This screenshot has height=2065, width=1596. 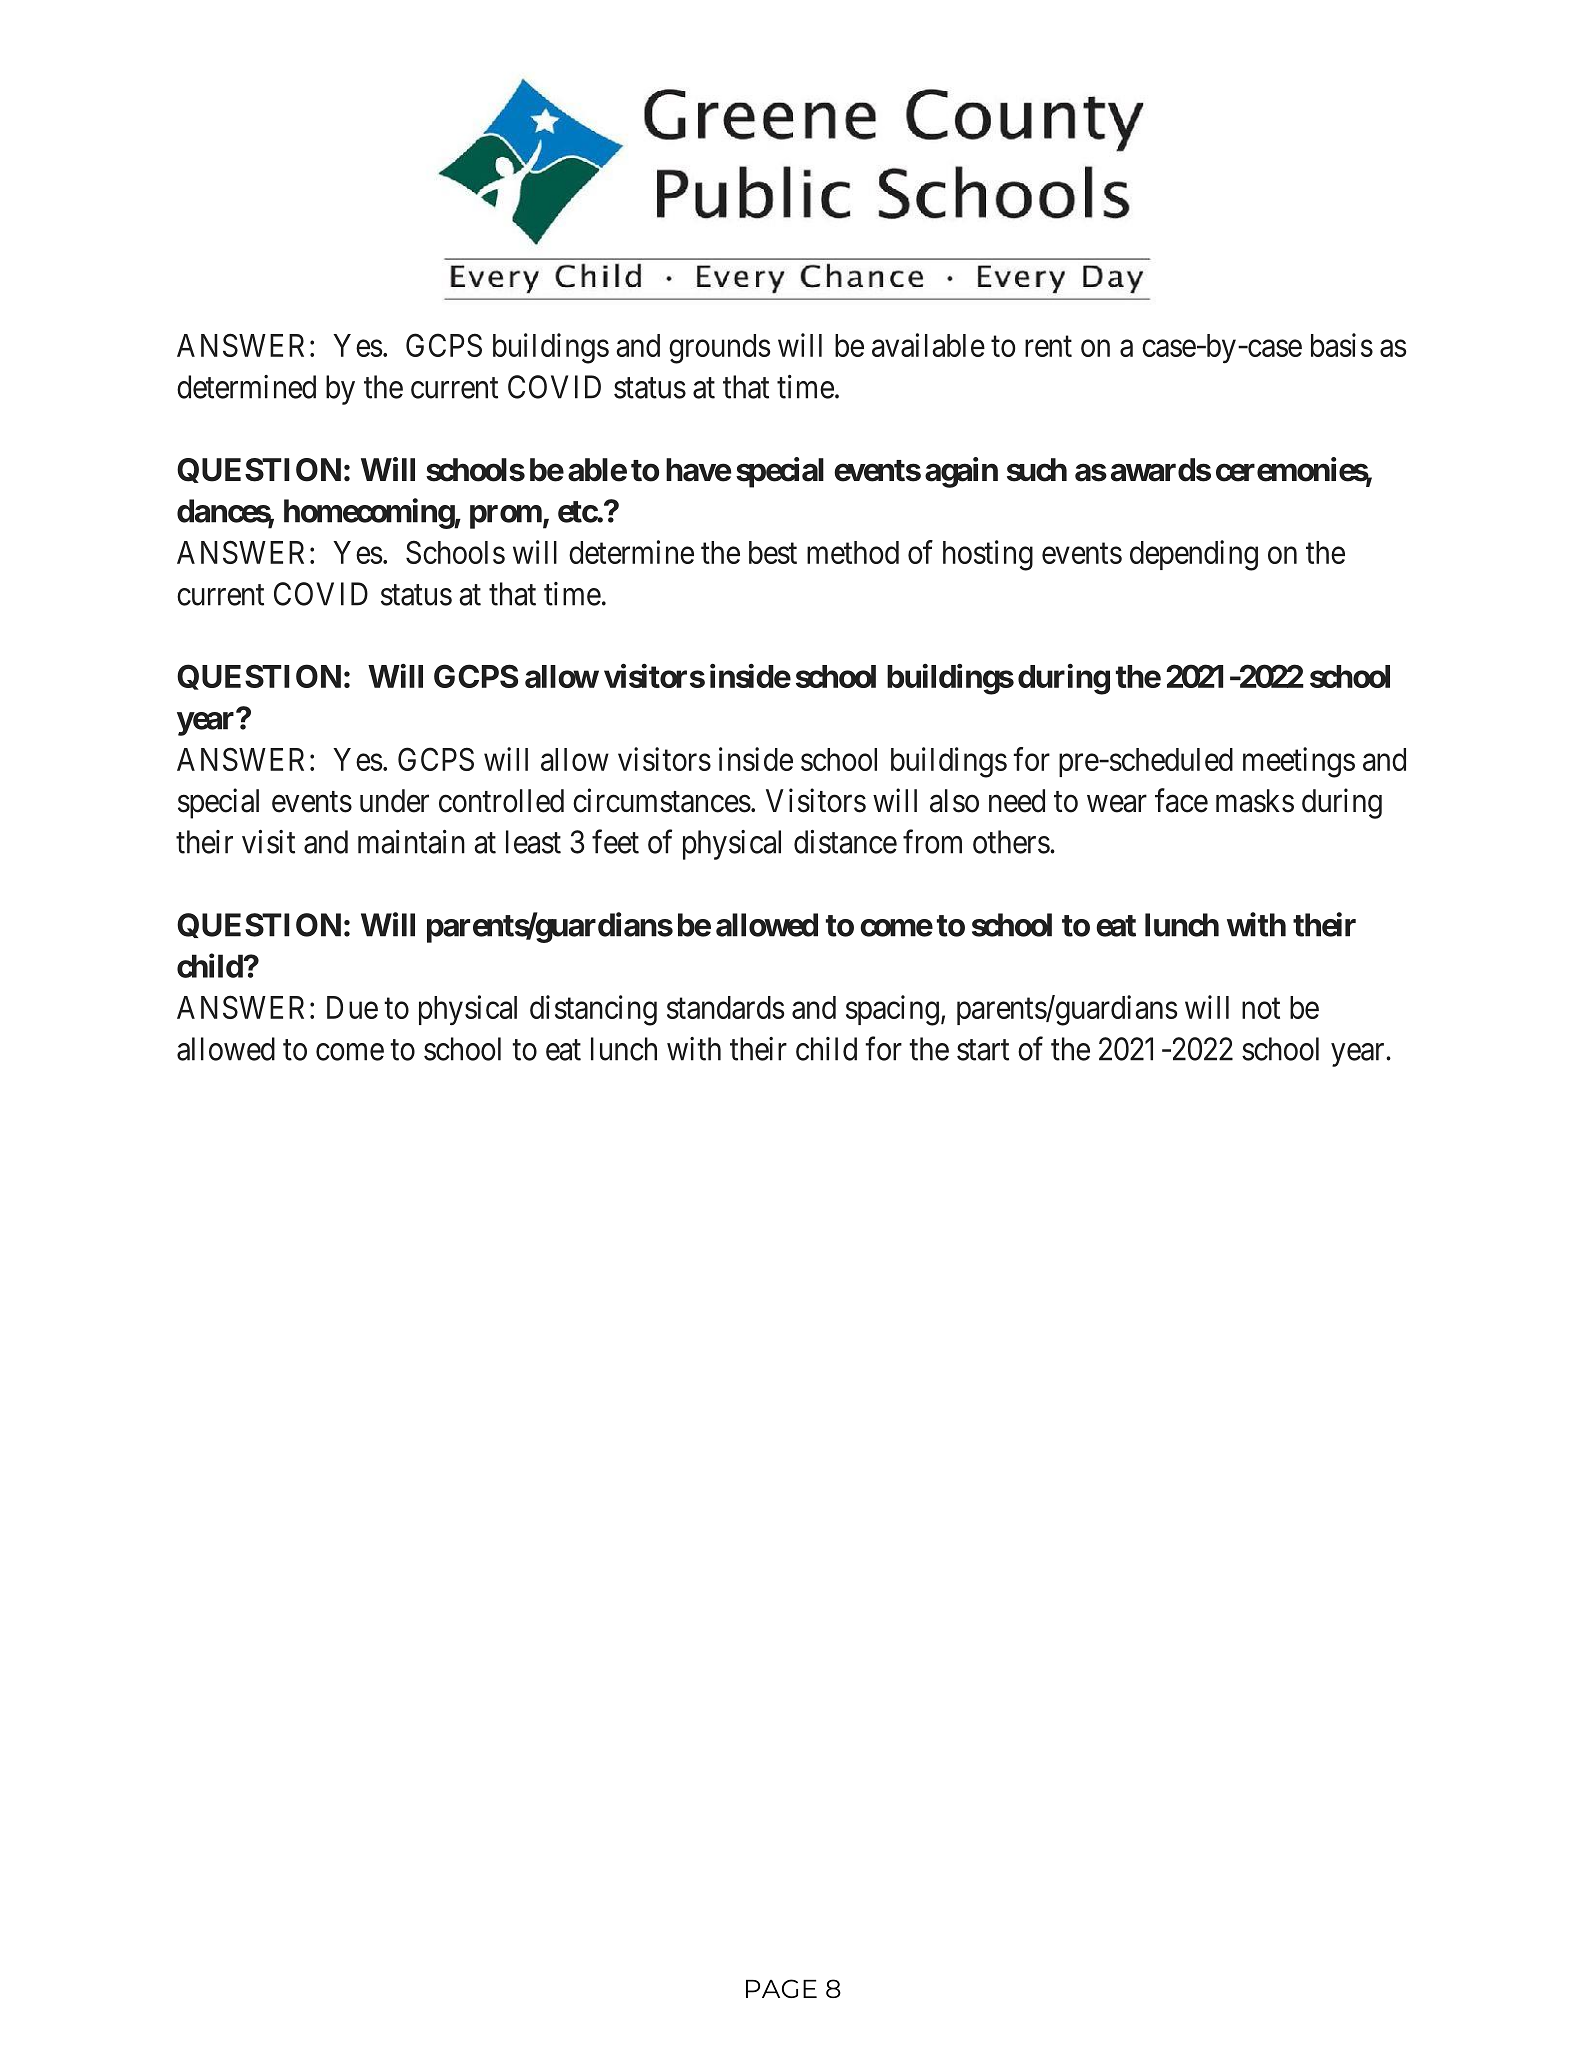 What do you see at coordinates (506, 517) in the screenshot?
I see `prom` at bounding box center [506, 517].
